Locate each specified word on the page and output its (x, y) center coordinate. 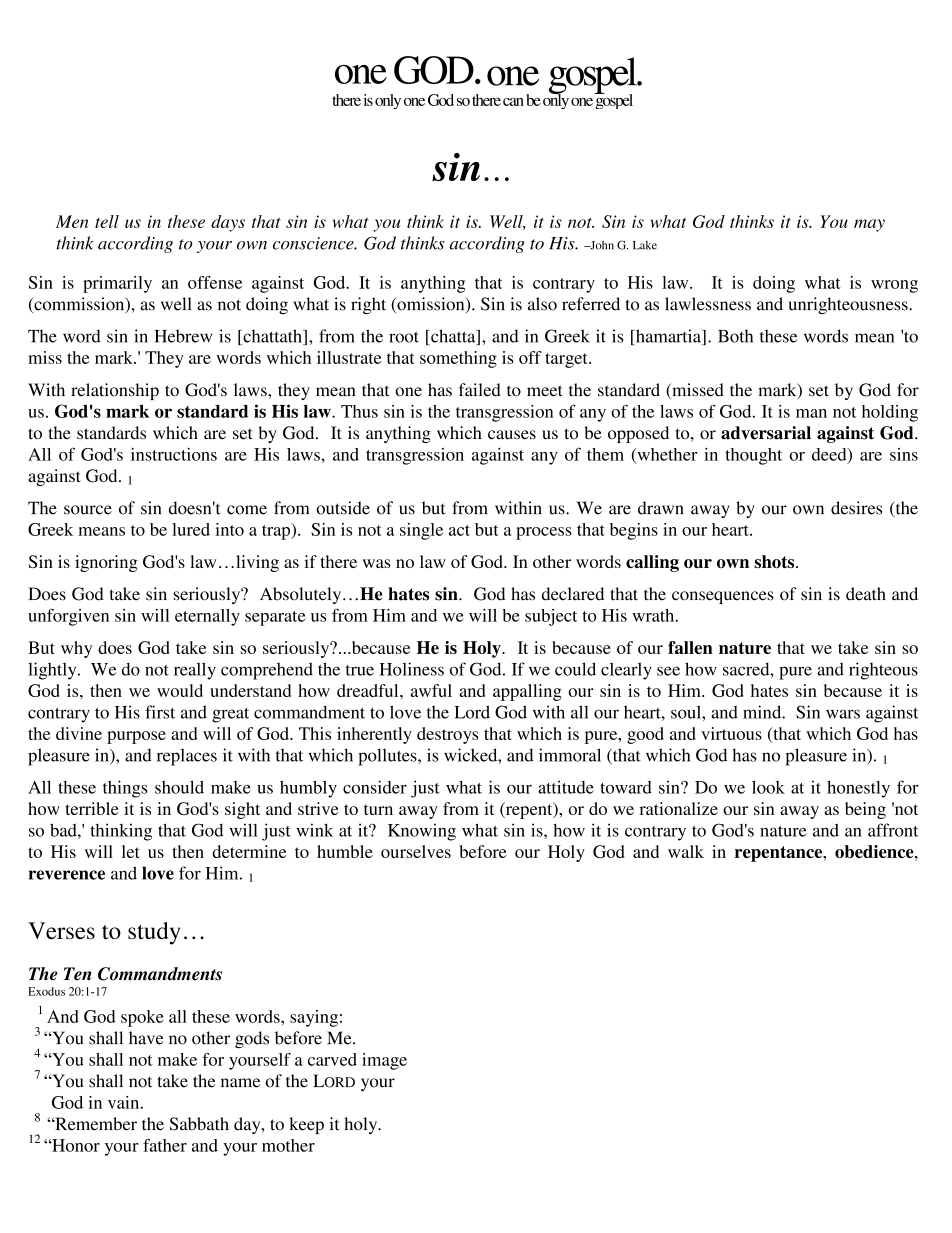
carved (332, 1059)
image (384, 1061)
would (180, 690)
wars (843, 714)
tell (107, 221)
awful (431, 690)
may (869, 225)
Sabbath (199, 1124)
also (542, 304)
